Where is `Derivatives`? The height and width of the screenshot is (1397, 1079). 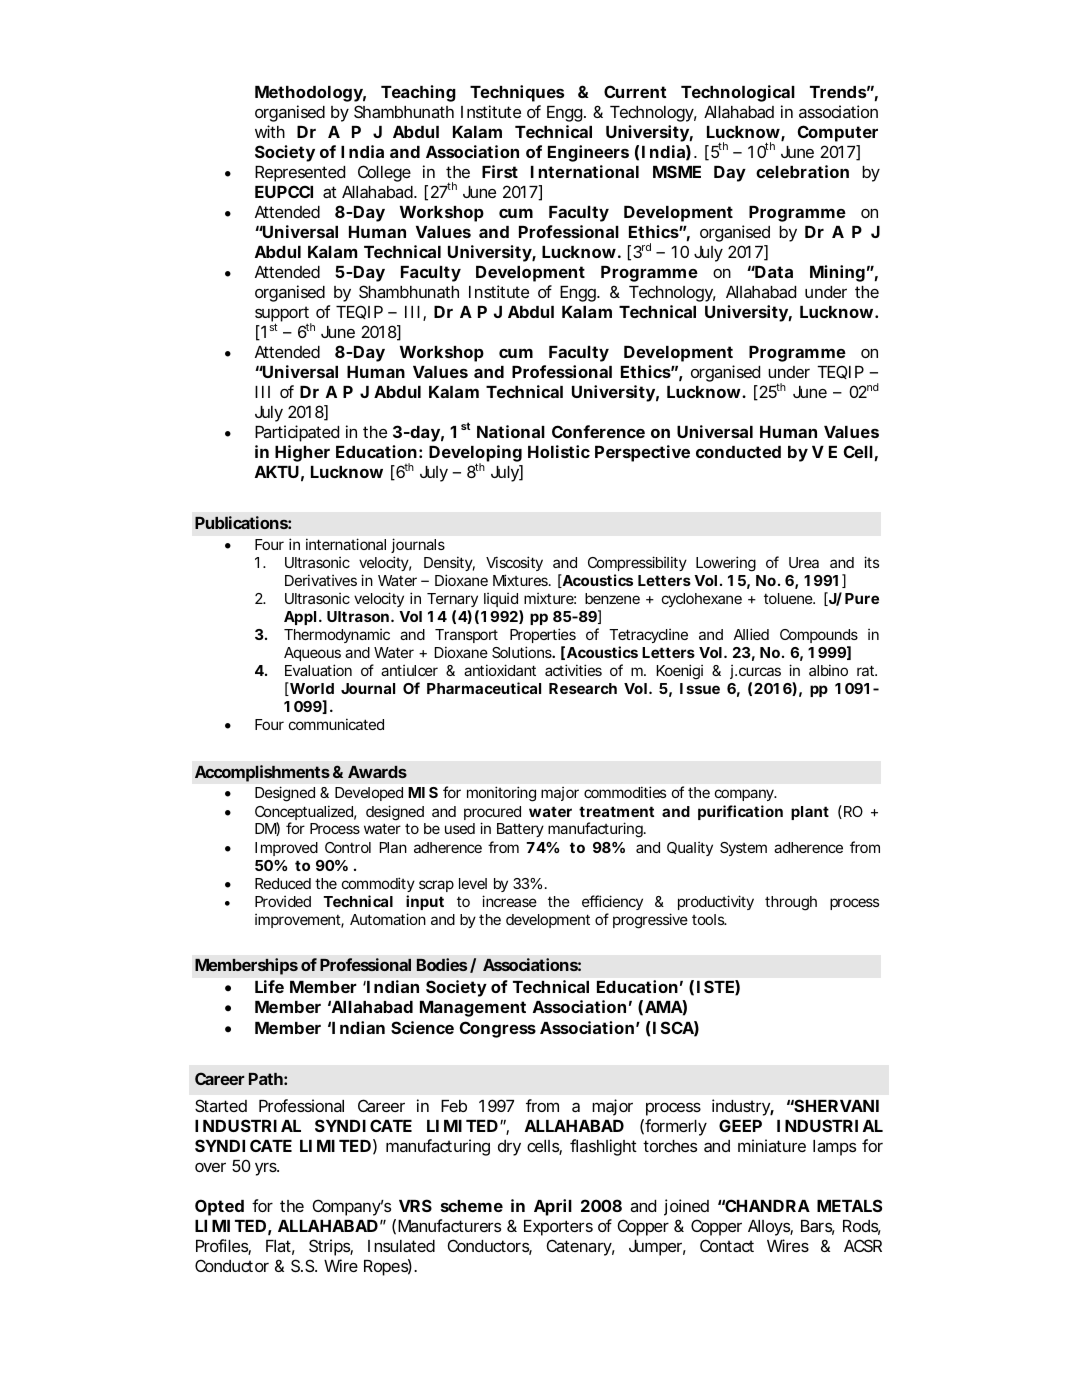 Derivatives is located at coordinates (321, 580).
